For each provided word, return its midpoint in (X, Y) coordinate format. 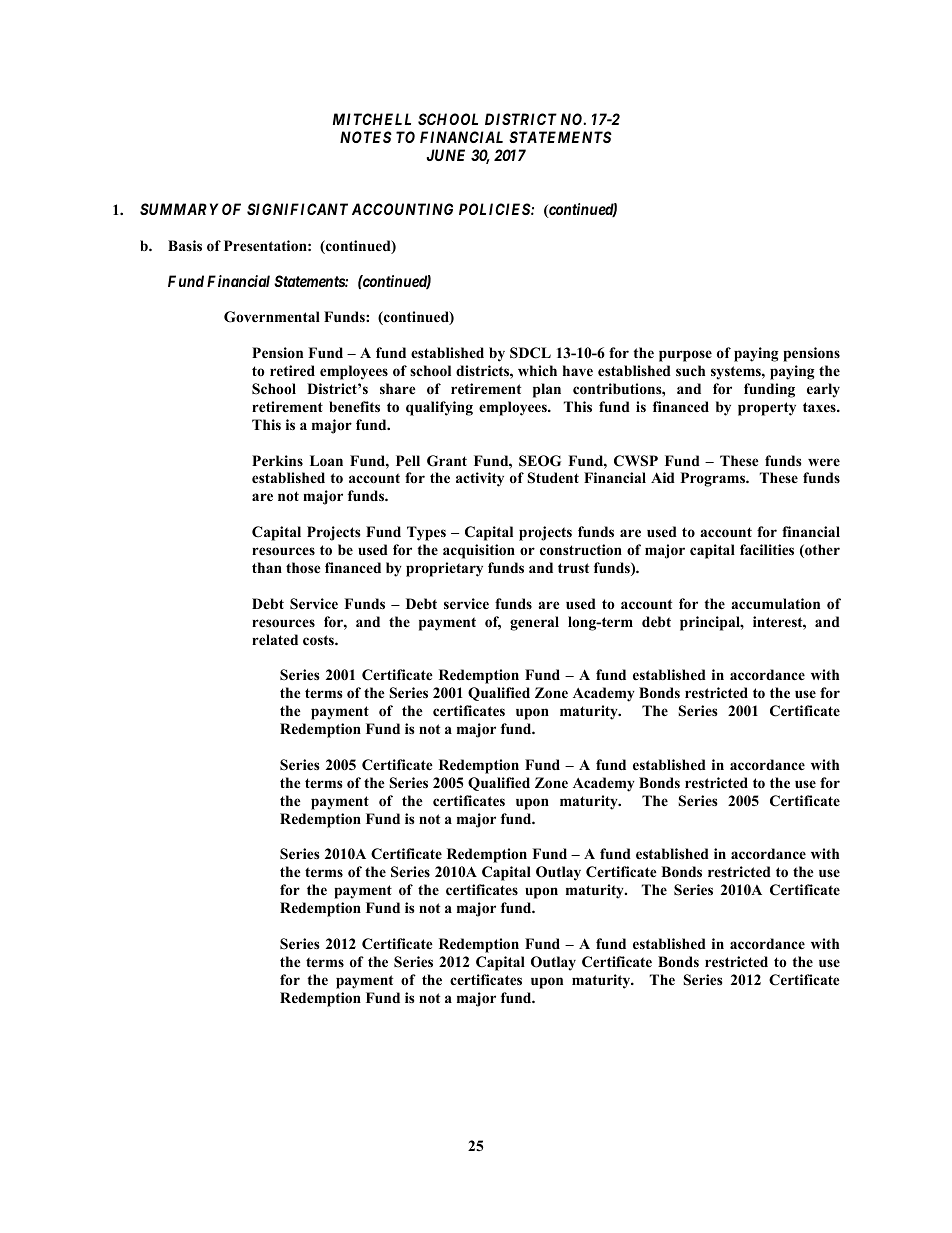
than (267, 567)
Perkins (277, 460)
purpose (685, 356)
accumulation (775, 603)
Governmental (272, 317)
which (537, 370)
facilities (767, 549)
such (690, 370)
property (767, 409)
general (534, 623)
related (275, 639)
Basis (185, 245)
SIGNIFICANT (297, 209)
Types (426, 533)
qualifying (439, 408)
